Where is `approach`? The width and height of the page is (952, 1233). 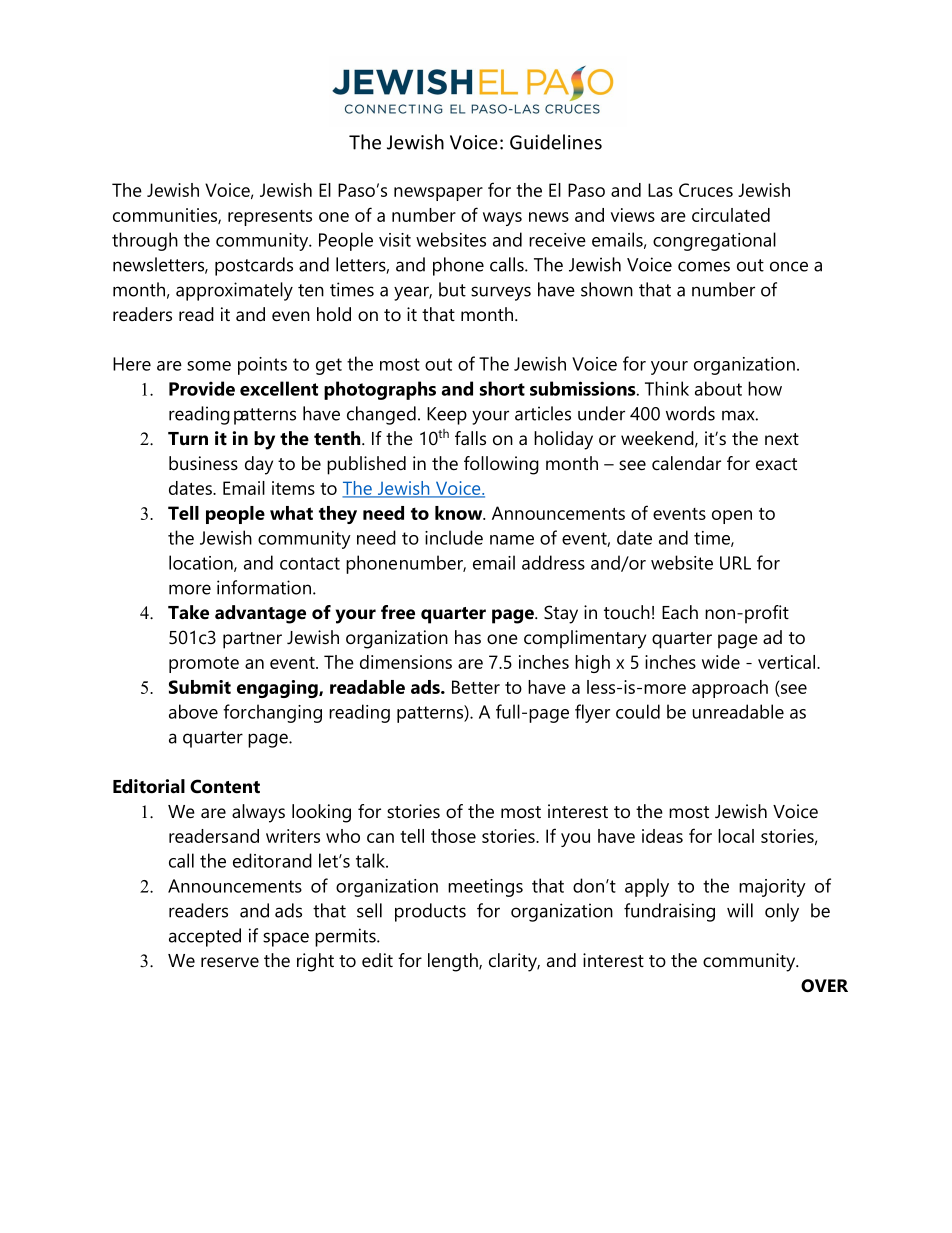
approach is located at coordinates (730, 689).
